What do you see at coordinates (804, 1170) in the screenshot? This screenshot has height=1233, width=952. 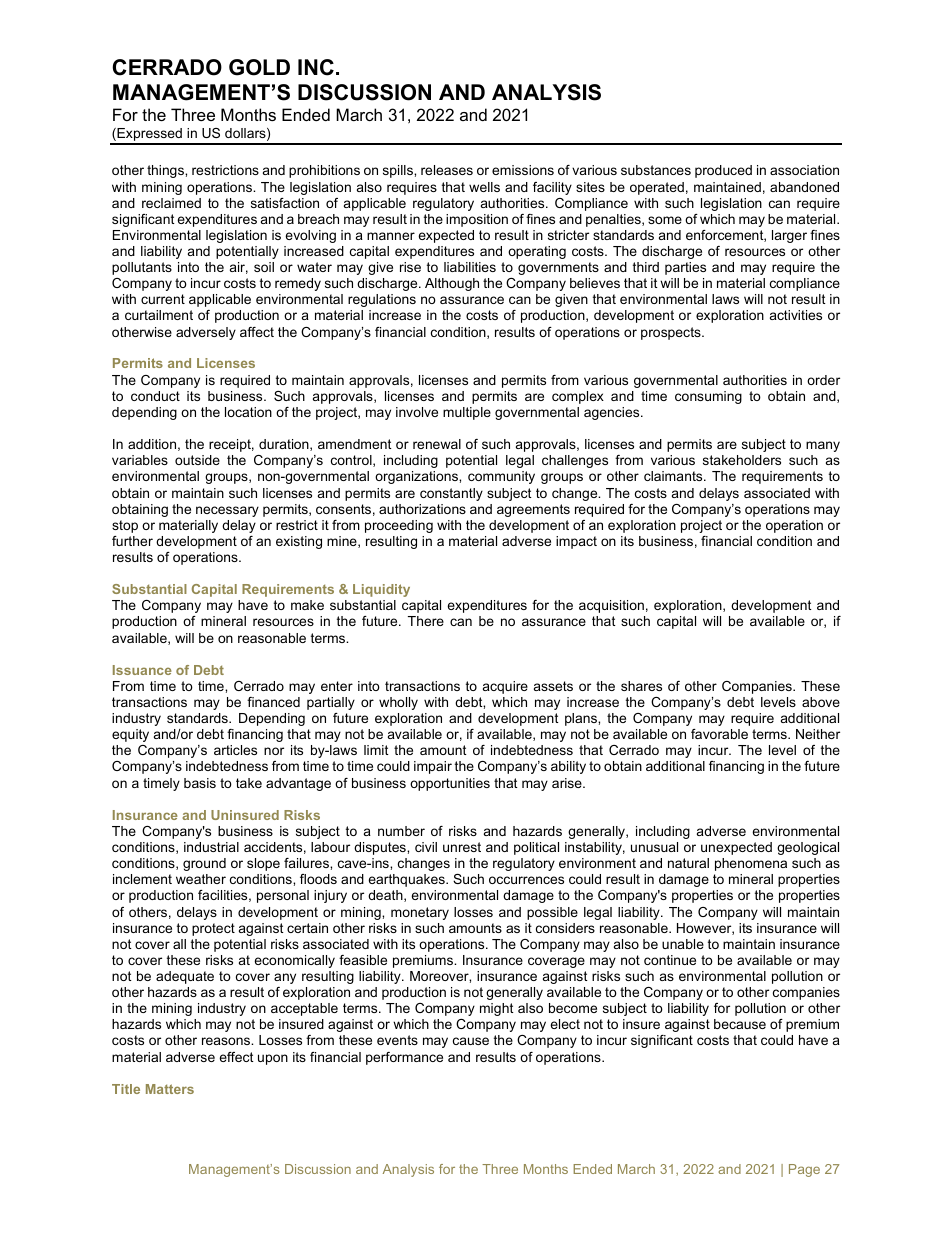 I see `Page` at bounding box center [804, 1170].
